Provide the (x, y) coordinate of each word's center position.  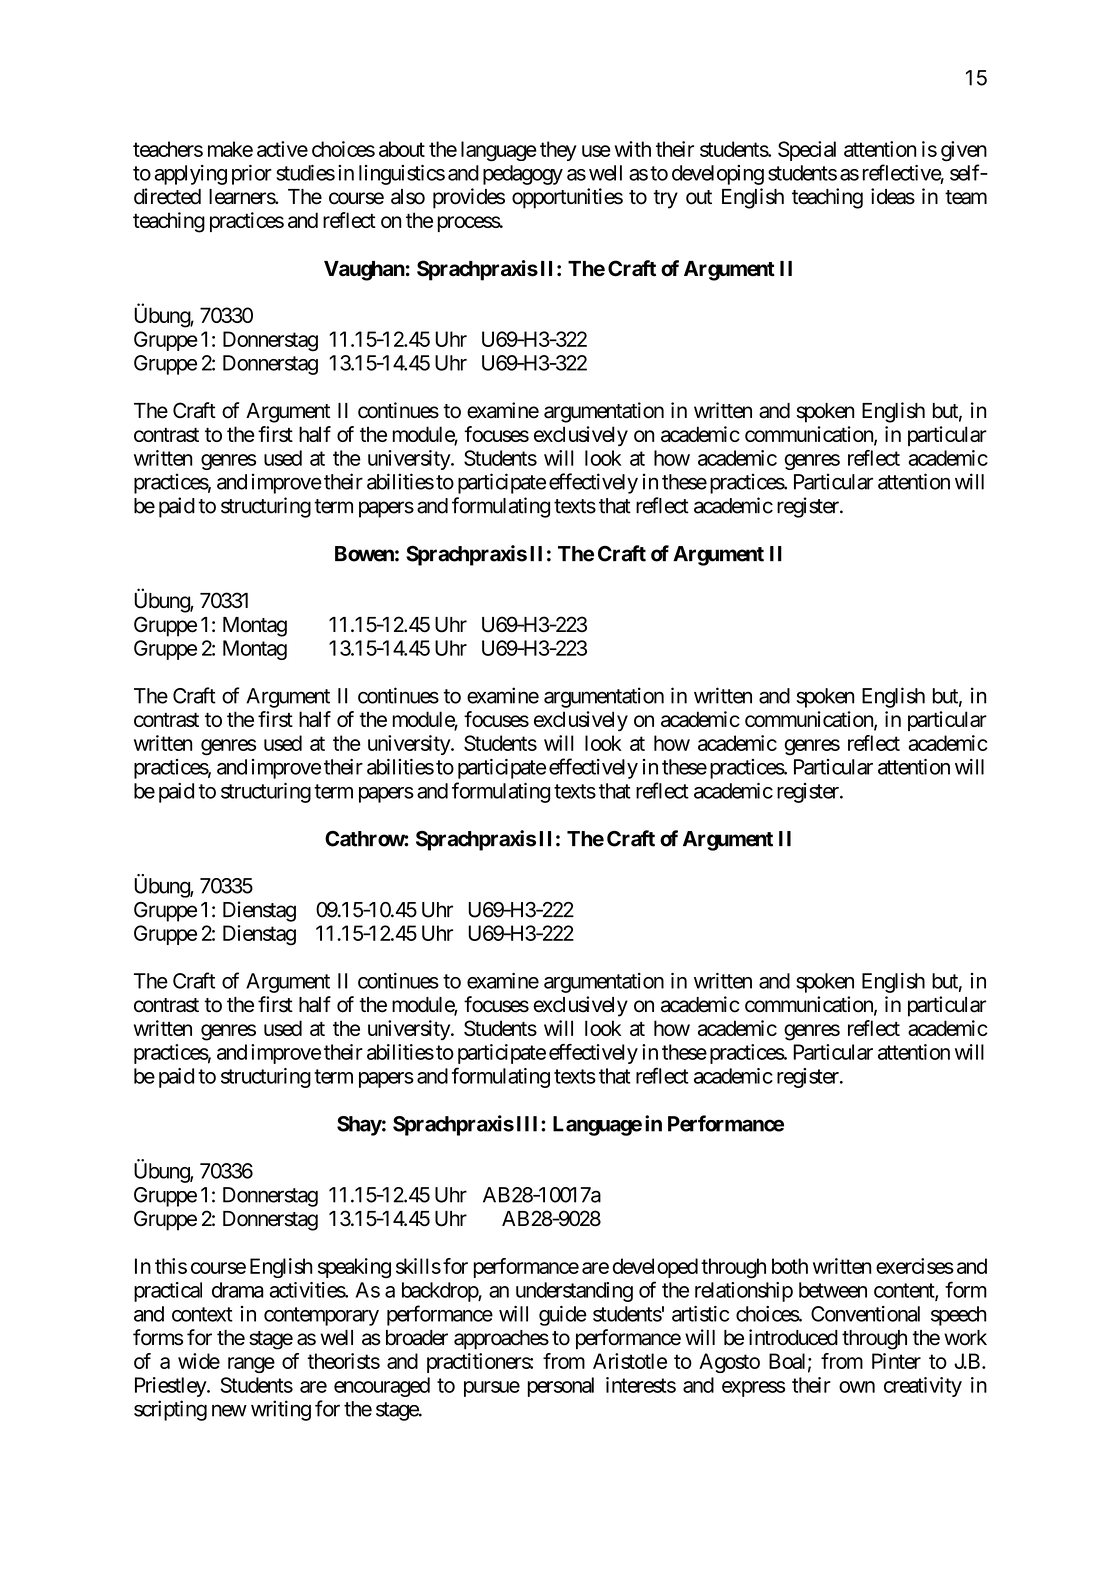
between (833, 1290)
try (665, 199)
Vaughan (364, 271)
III (529, 1124)
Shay (359, 1126)
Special (807, 151)
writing (281, 1410)
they (558, 151)
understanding (574, 1292)
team (966, 197)
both (790, 1266)
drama (238, 1290)
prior (252, 175)
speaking (354, 1268)
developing (718, 175)
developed (655, 1268)
